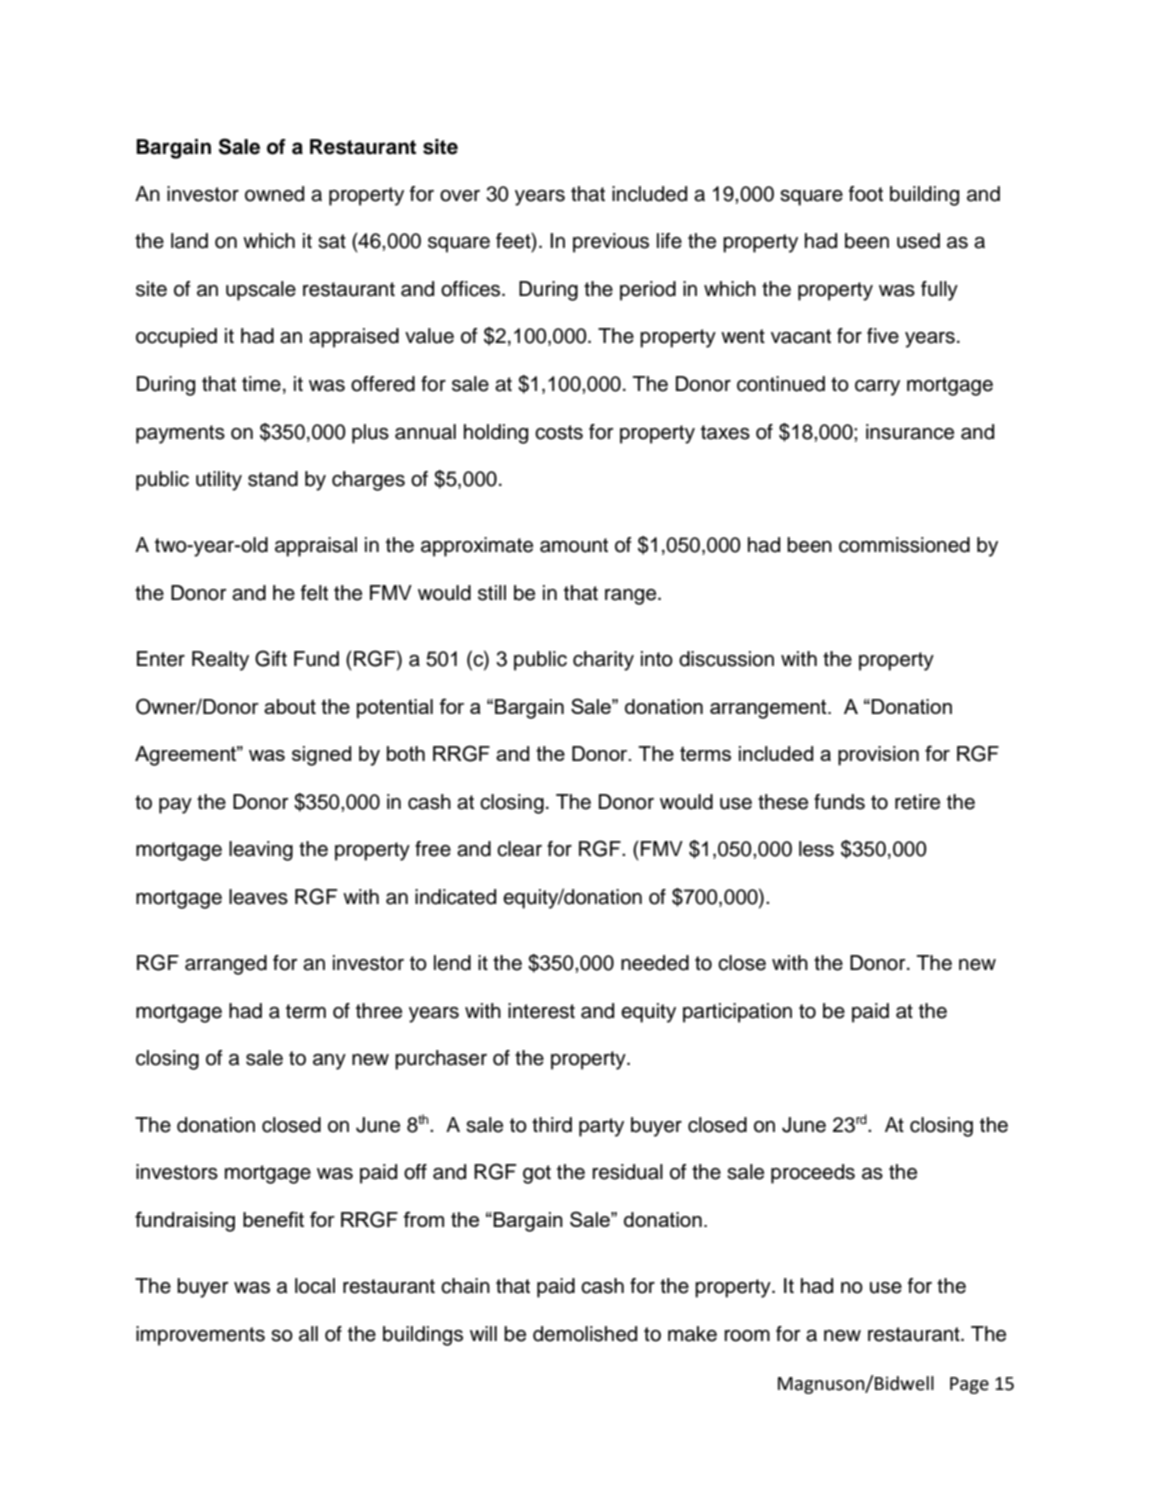 This page has height=1488, width=1150. Describe the element at coordinates (969, 1385) in the page. I see `Page` at that location.
